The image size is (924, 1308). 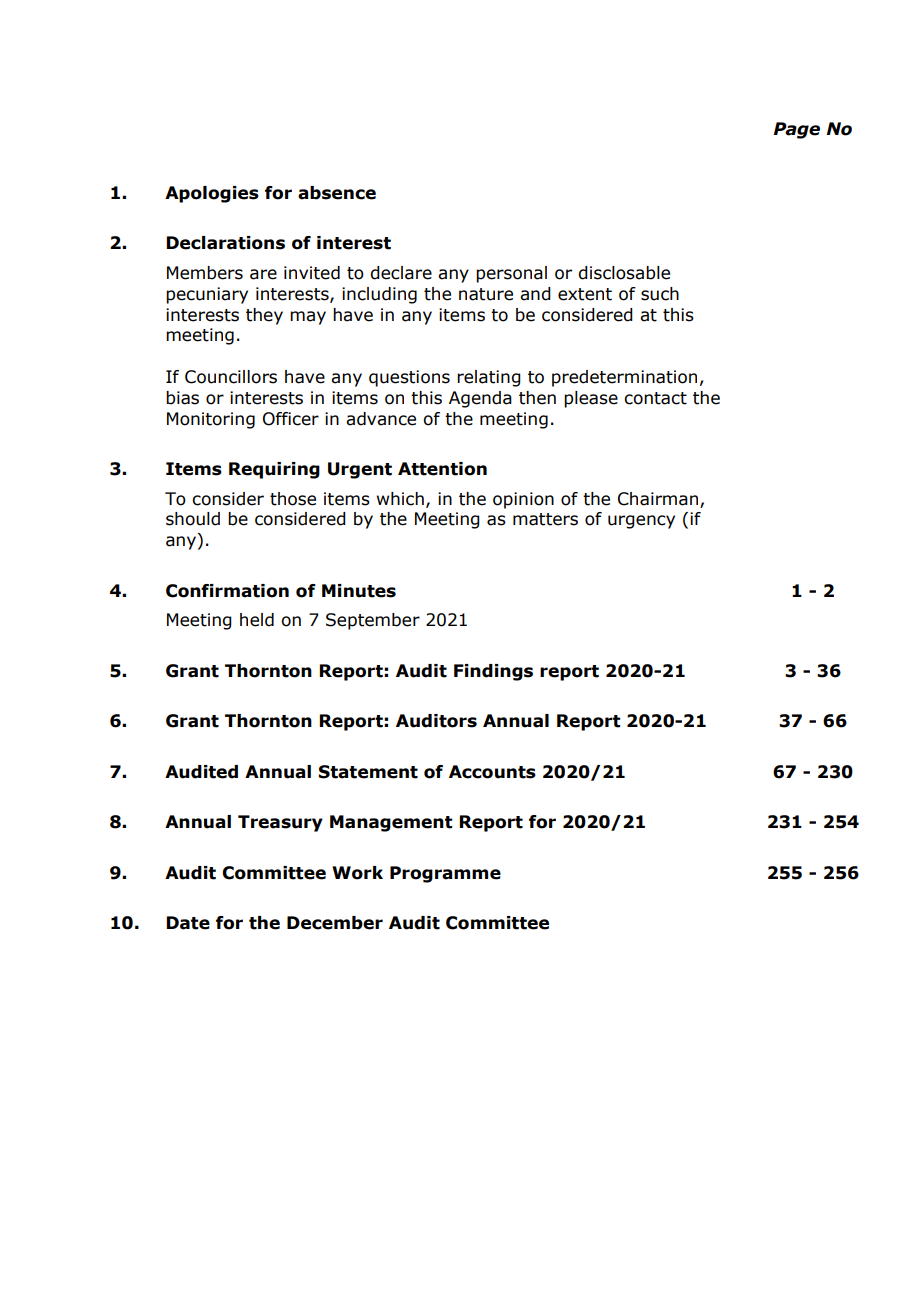 What do you see at coordinates (257, 620) in the page?
I see `held` at bounding box center [257, 620].
